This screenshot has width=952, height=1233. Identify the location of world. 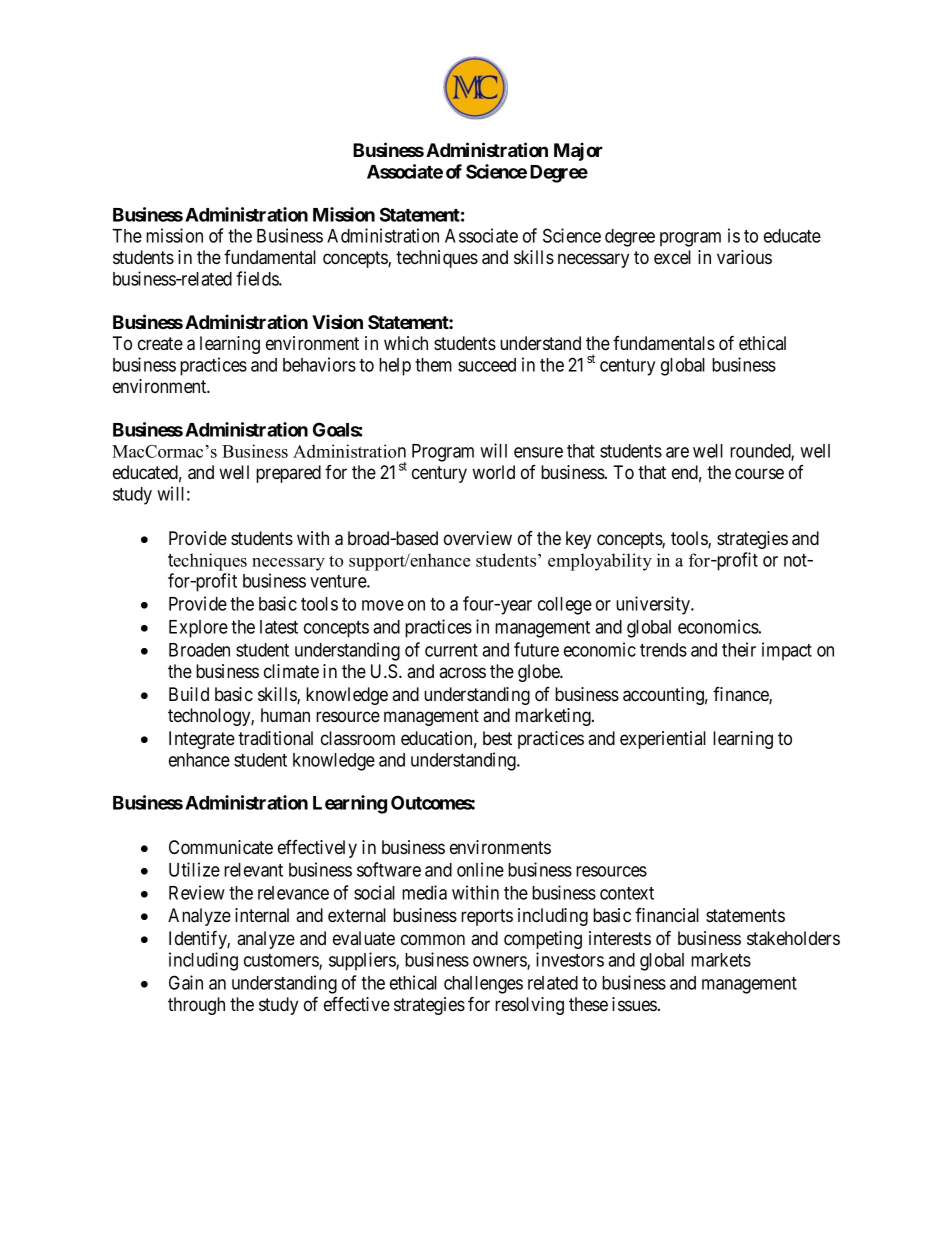
(493, 472).
